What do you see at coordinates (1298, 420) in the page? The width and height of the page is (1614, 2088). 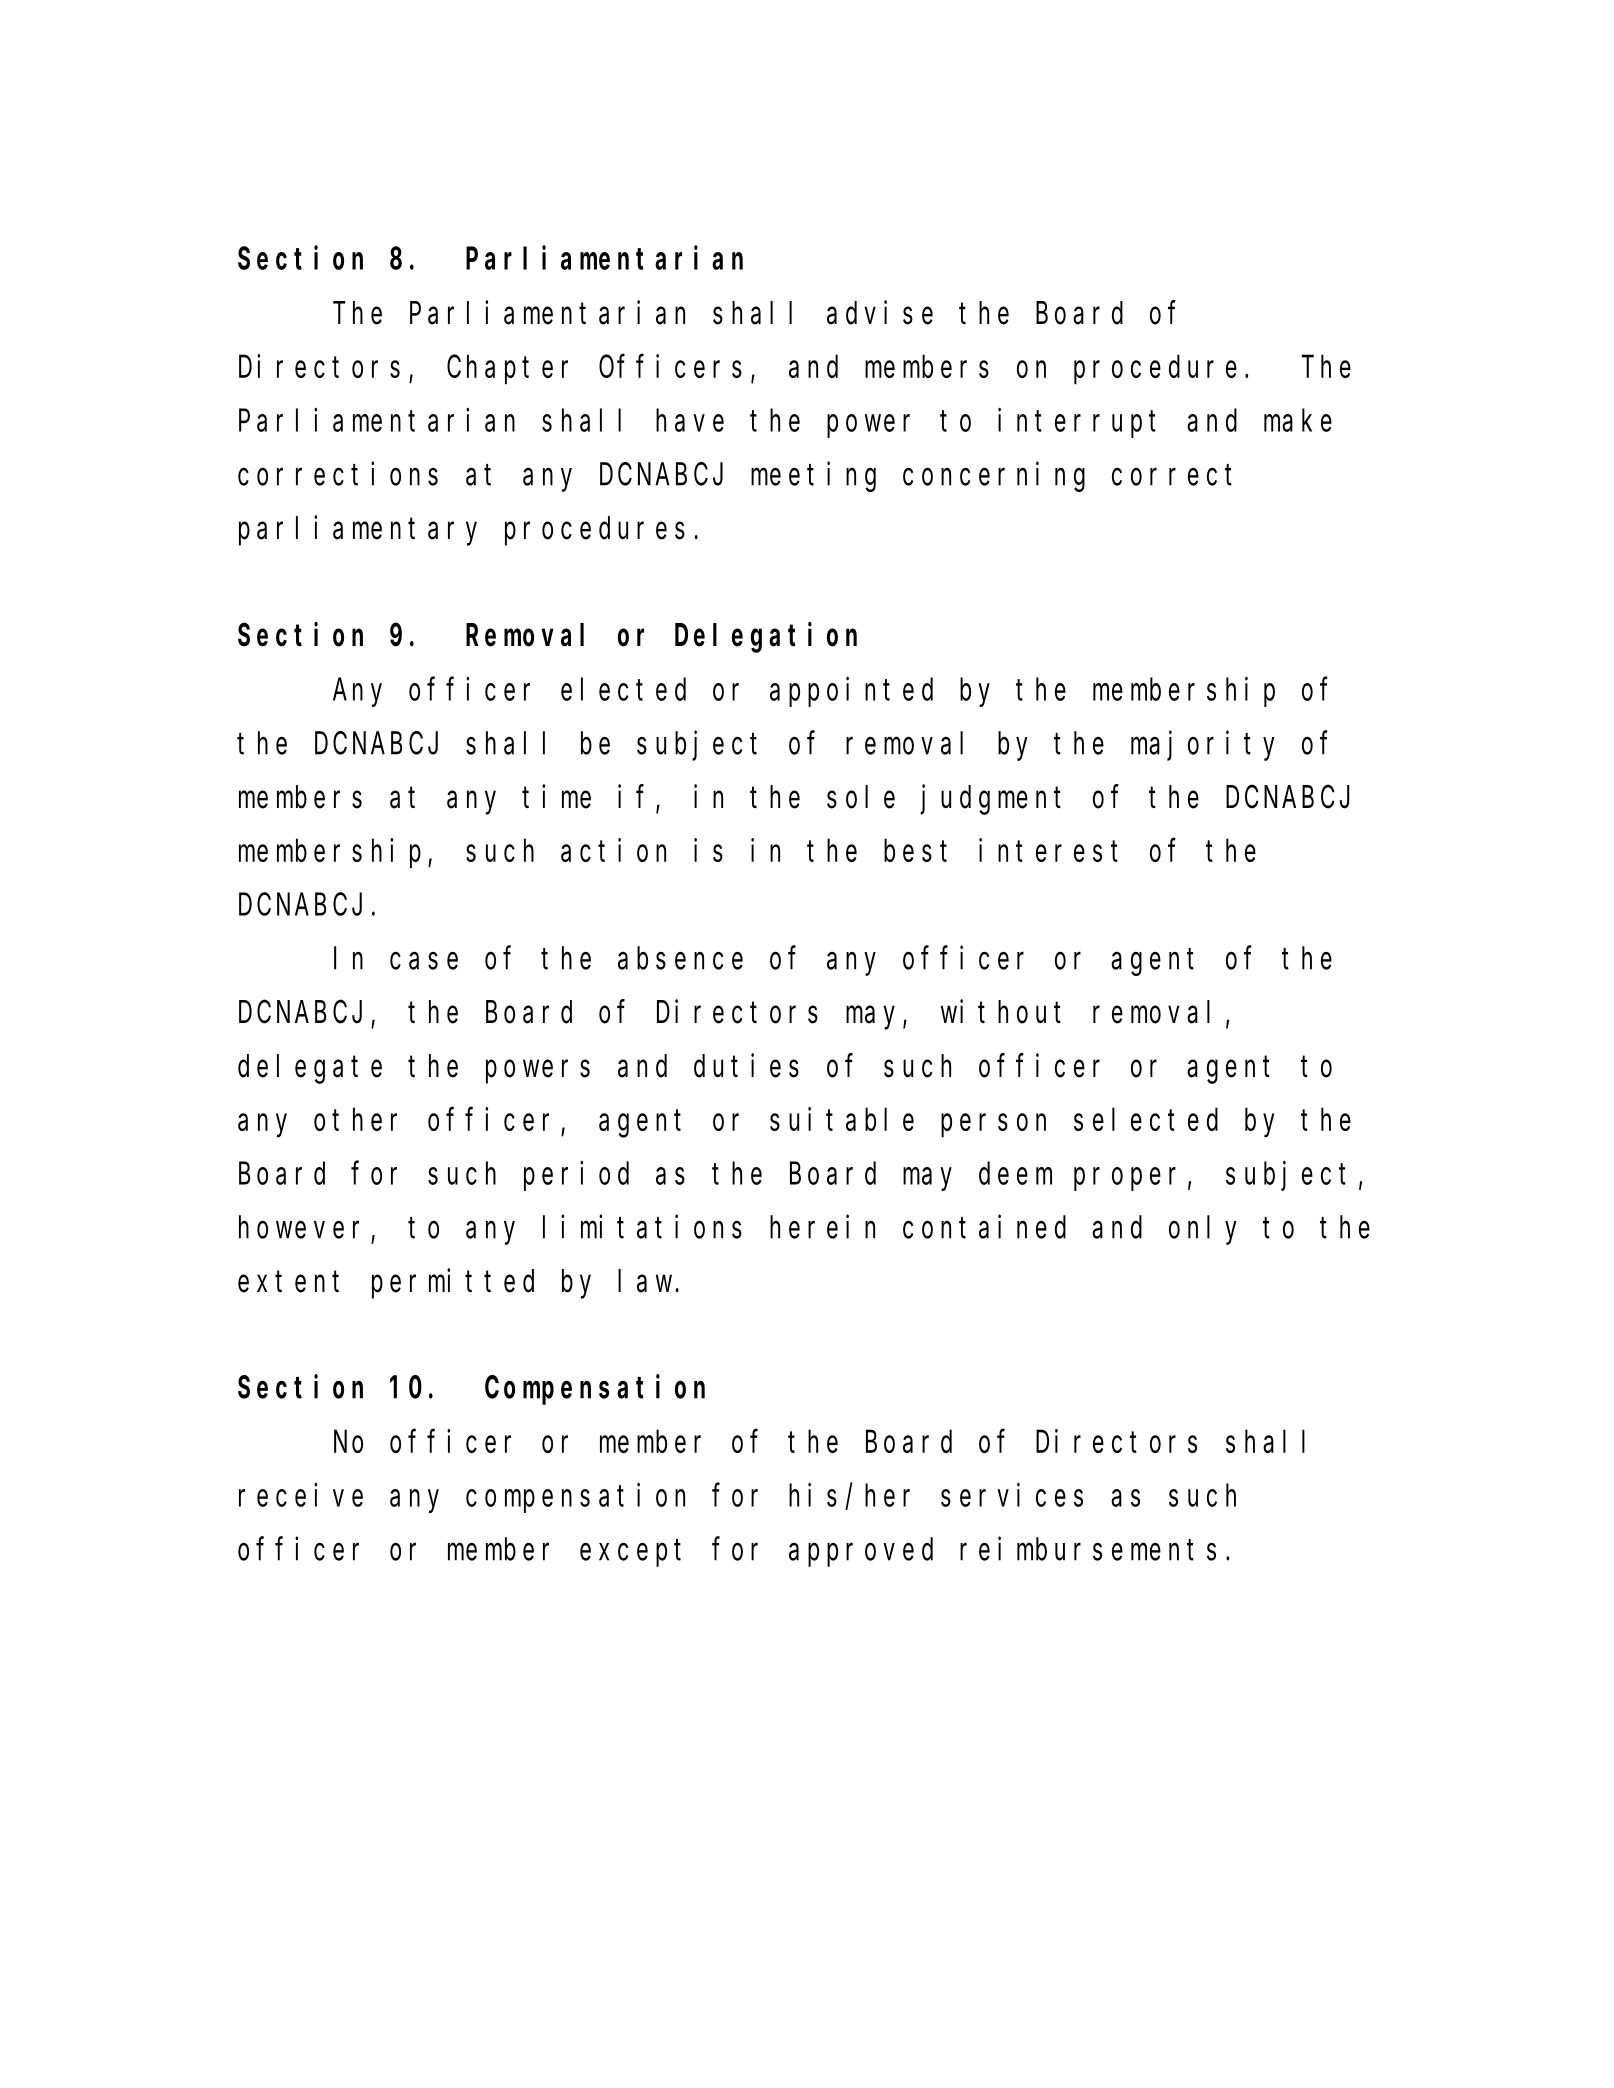 I see `make` at bounding box center [1298, 420].
